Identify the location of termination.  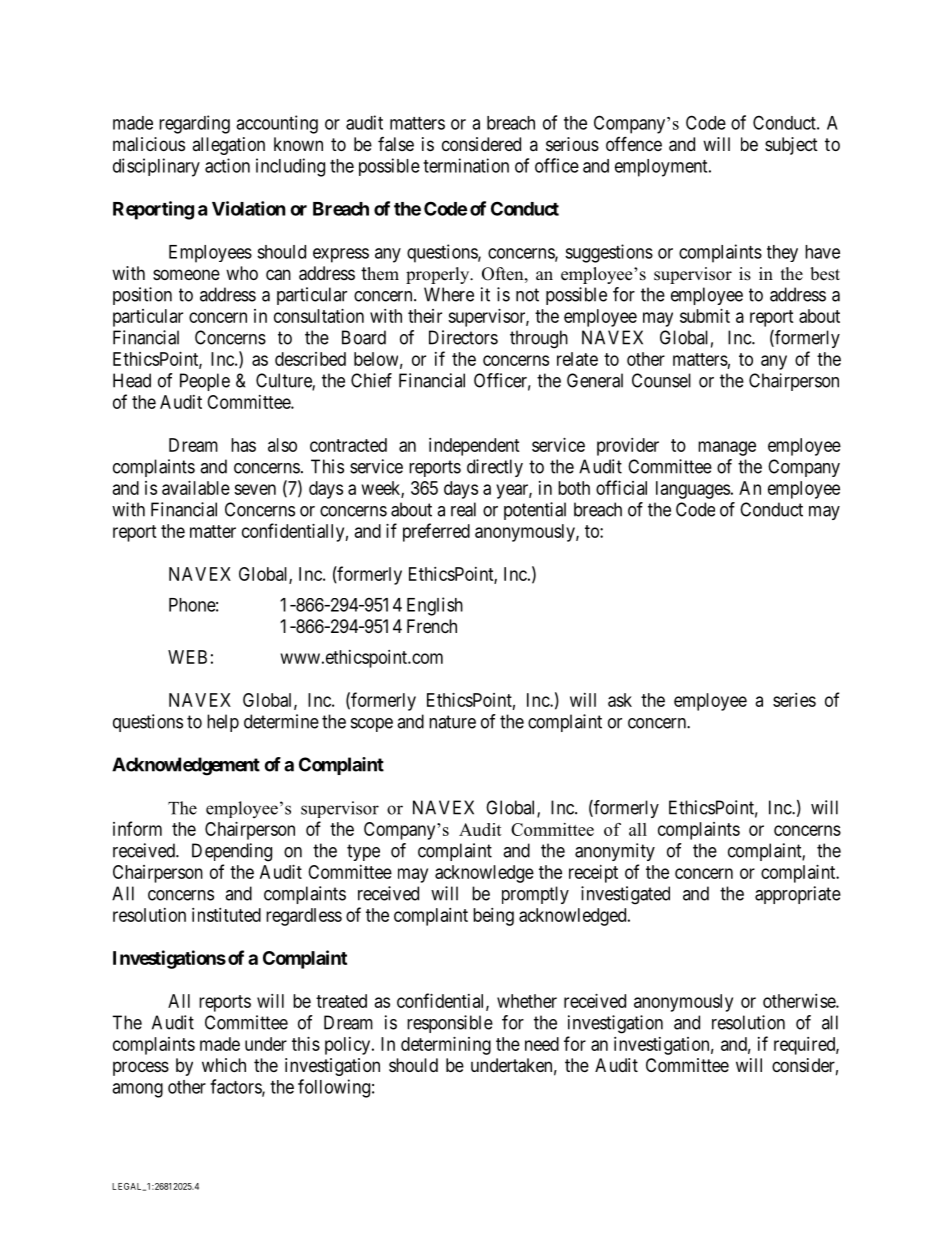
(466, 165).
